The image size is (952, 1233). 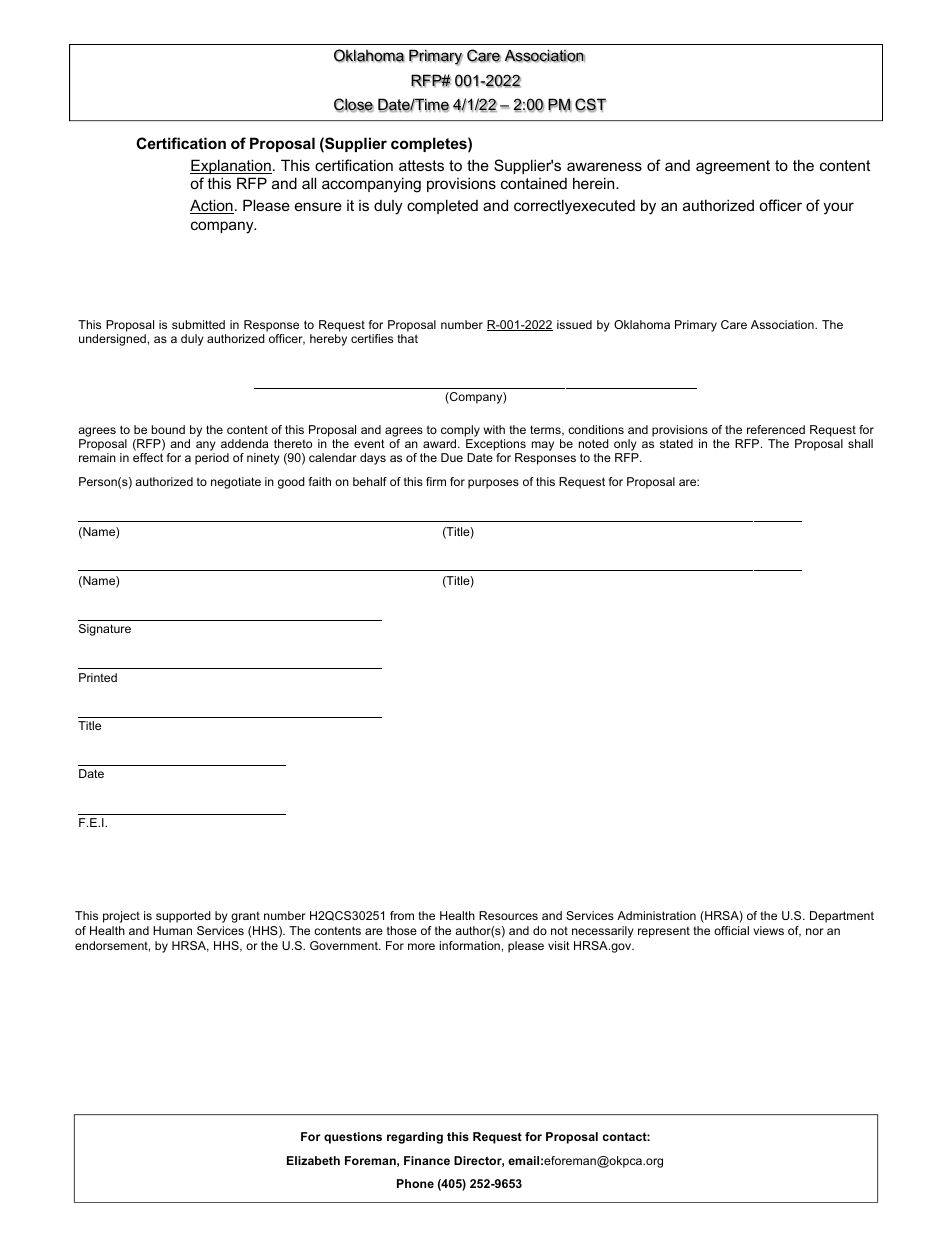 I want to click on Elizabeth, so click(x=313, y=1160).
